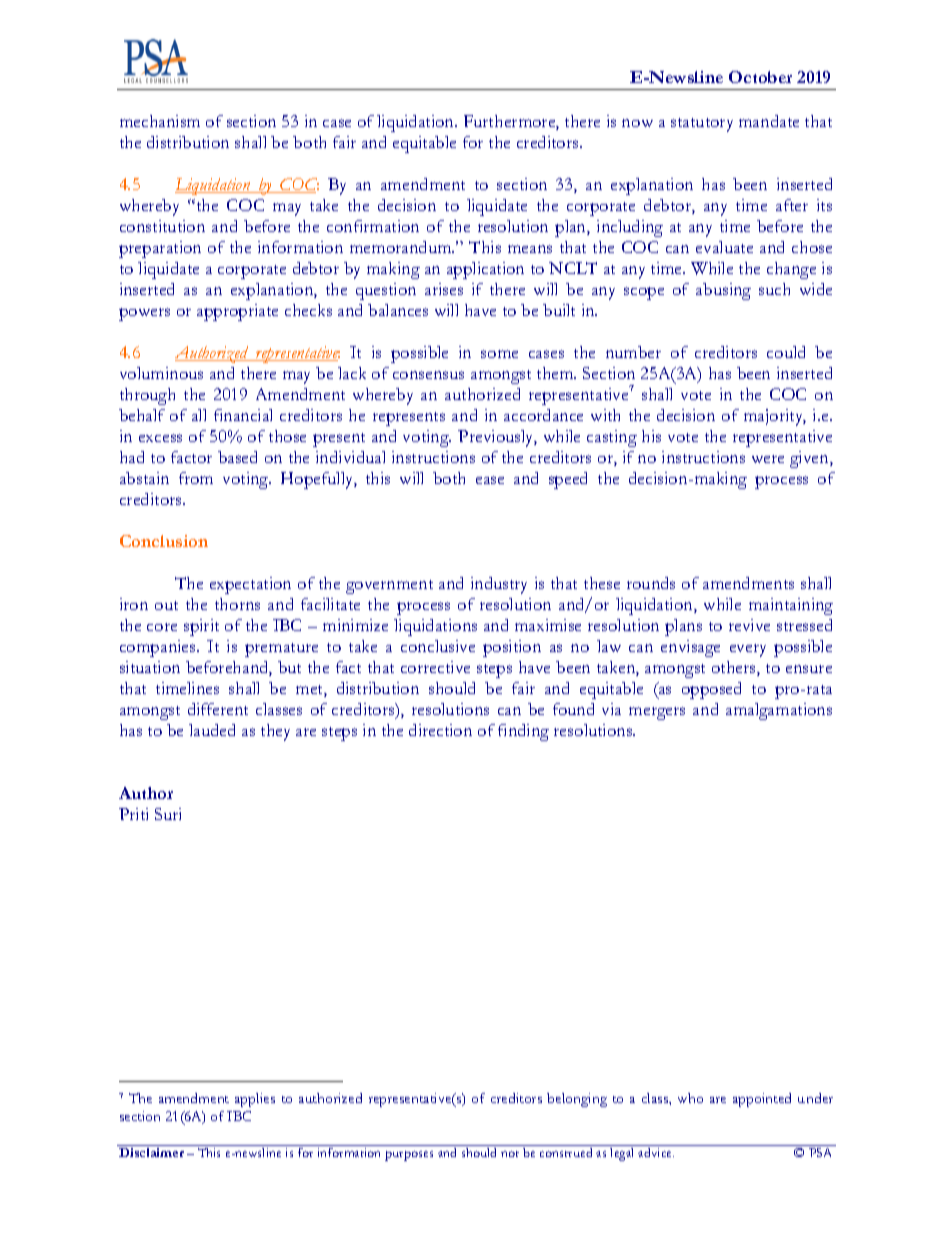 The image size is (952, 1233). What do you see at coordinates (637, 123) in the screenshot?
I see `now` at bounding box center [637, 123].
